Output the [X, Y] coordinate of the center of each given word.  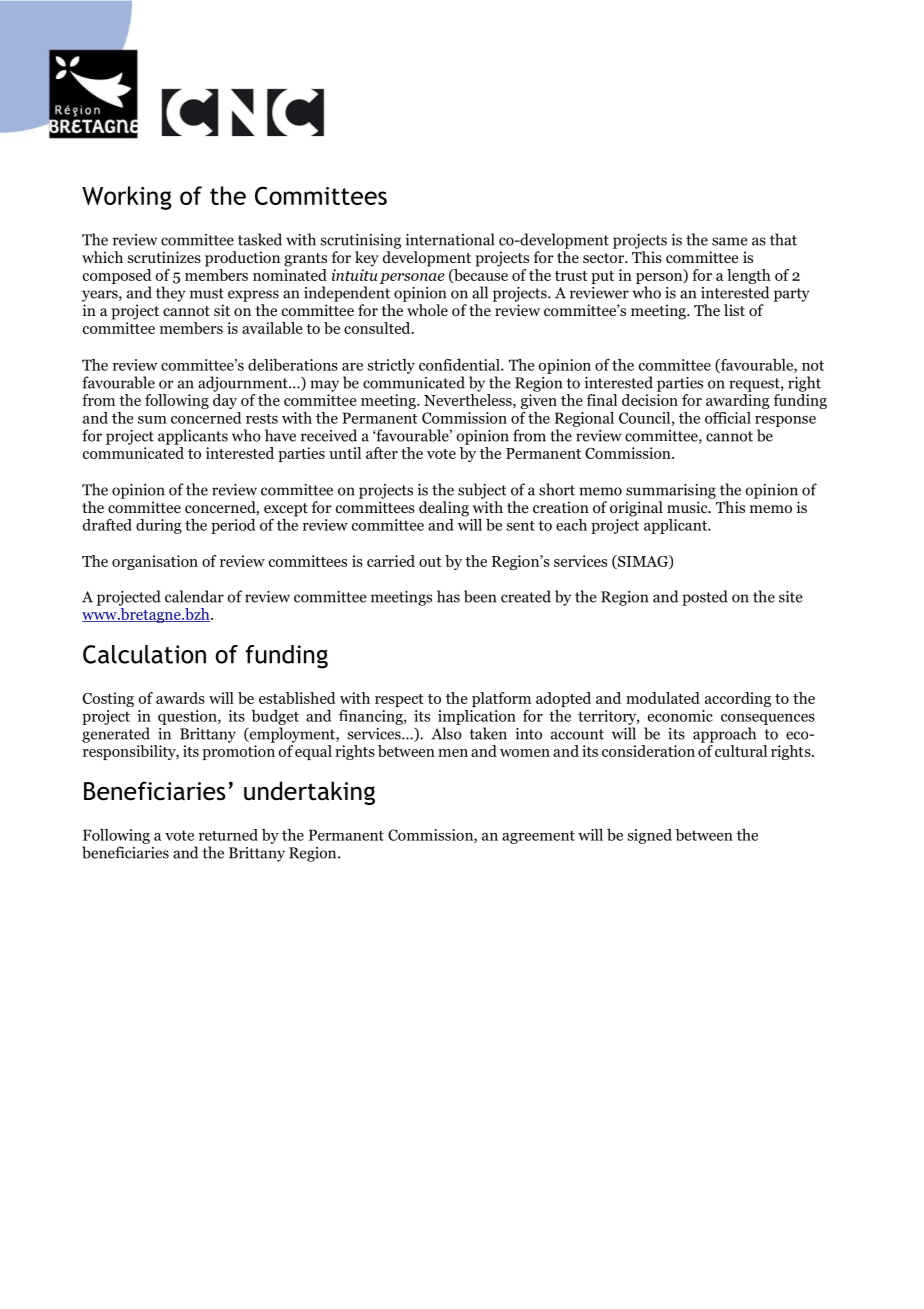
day [225, 401]
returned [228, 835]
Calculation [144, 654]
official [728, 418]
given [539, 401]
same [729, 241]
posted [705, 598]
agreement [538, 837]
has [448, 596]
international [450, 239]
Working [126, 198]
